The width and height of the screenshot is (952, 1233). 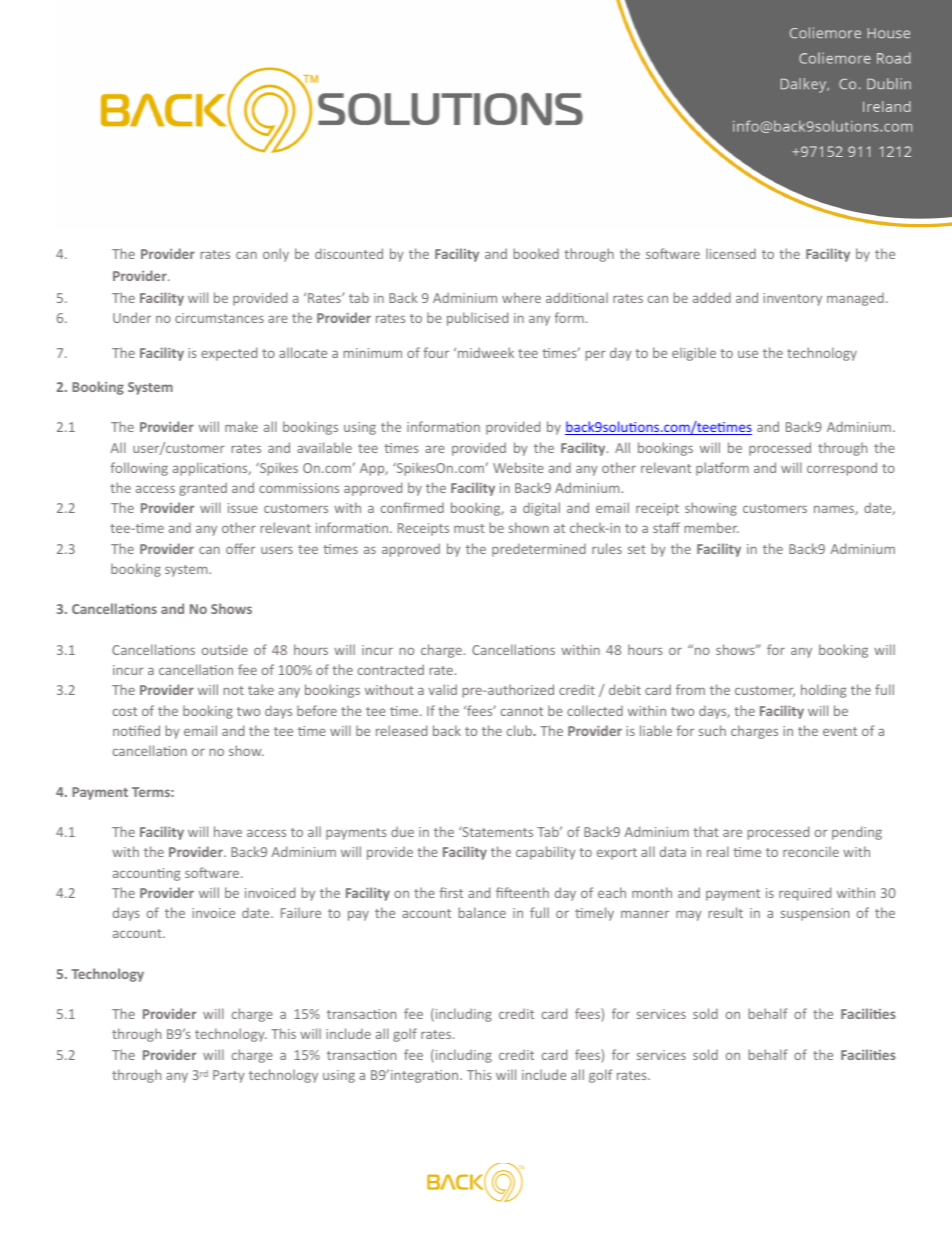 What do you see at coordinates (521, 297) in the screenshot?
I see `where` at bounding box center [521, 297].
